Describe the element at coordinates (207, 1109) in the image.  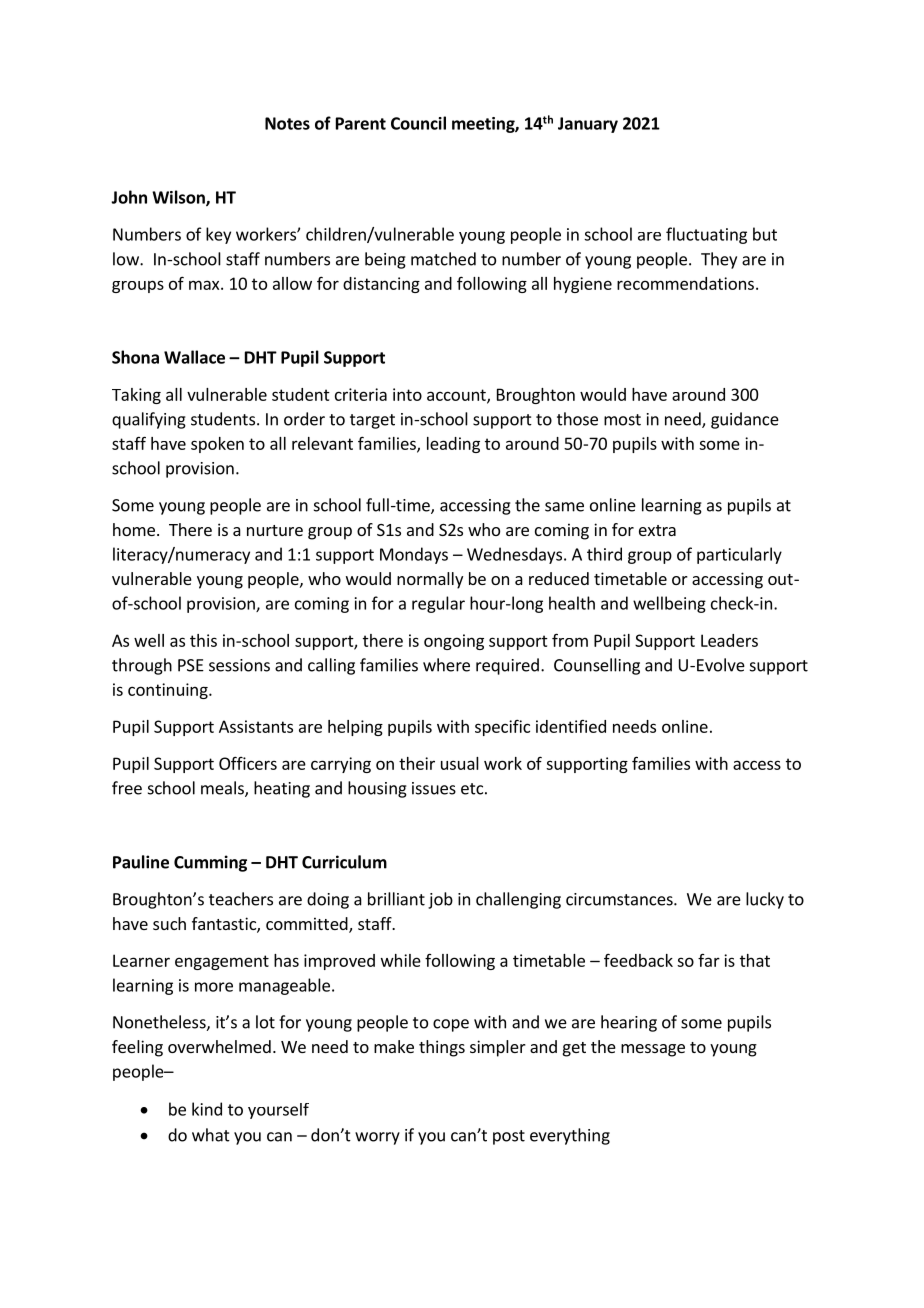
I see `kind` at that location.
